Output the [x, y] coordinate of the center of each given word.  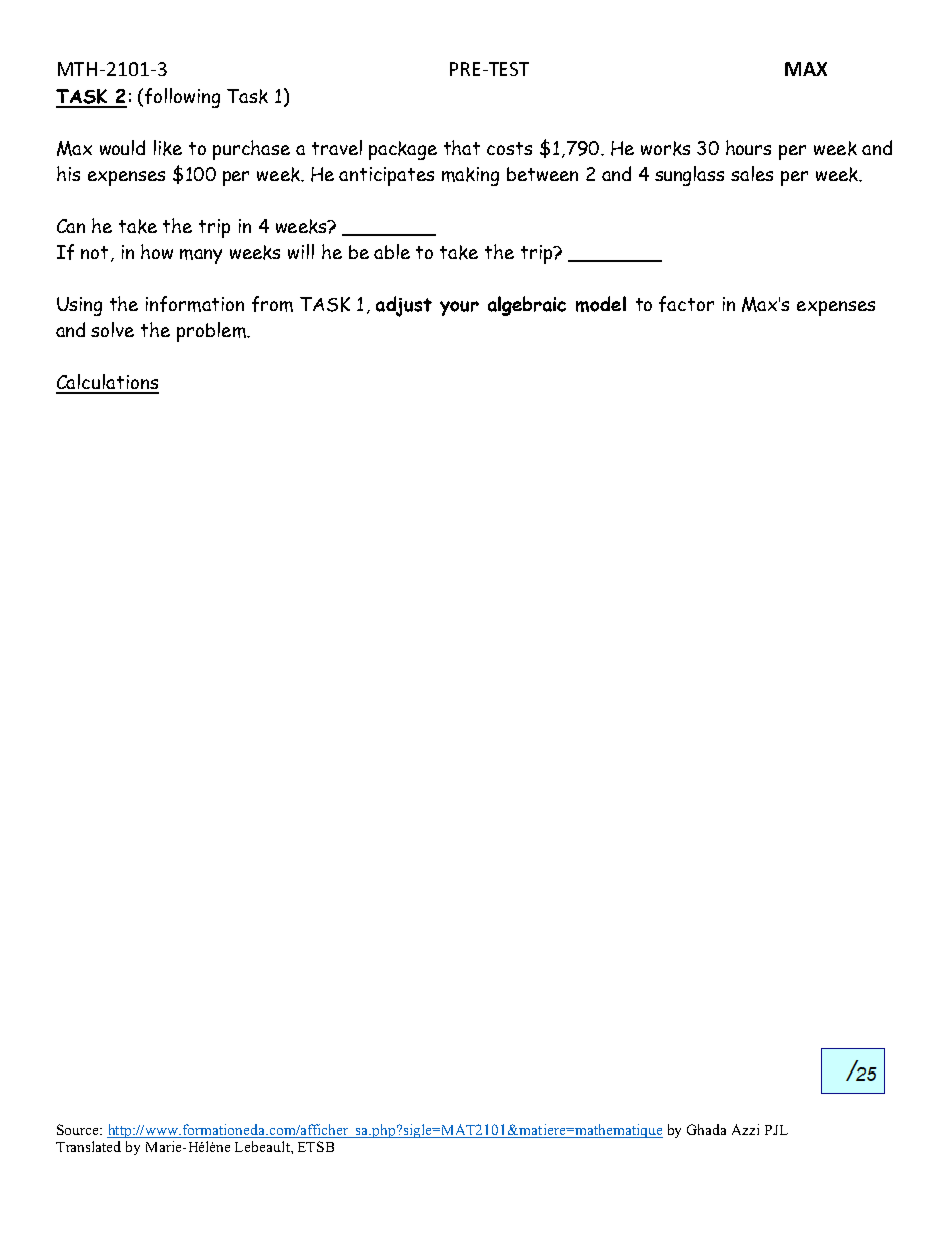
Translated [88, 1146]
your [459, 308]
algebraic [527, 306]
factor [686, 304]
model [601, 304]
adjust [404, 306]
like [168, 148]
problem [212, 332]
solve [112, 329]
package [403, 150]
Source [79, 1129]
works [665, 148]
